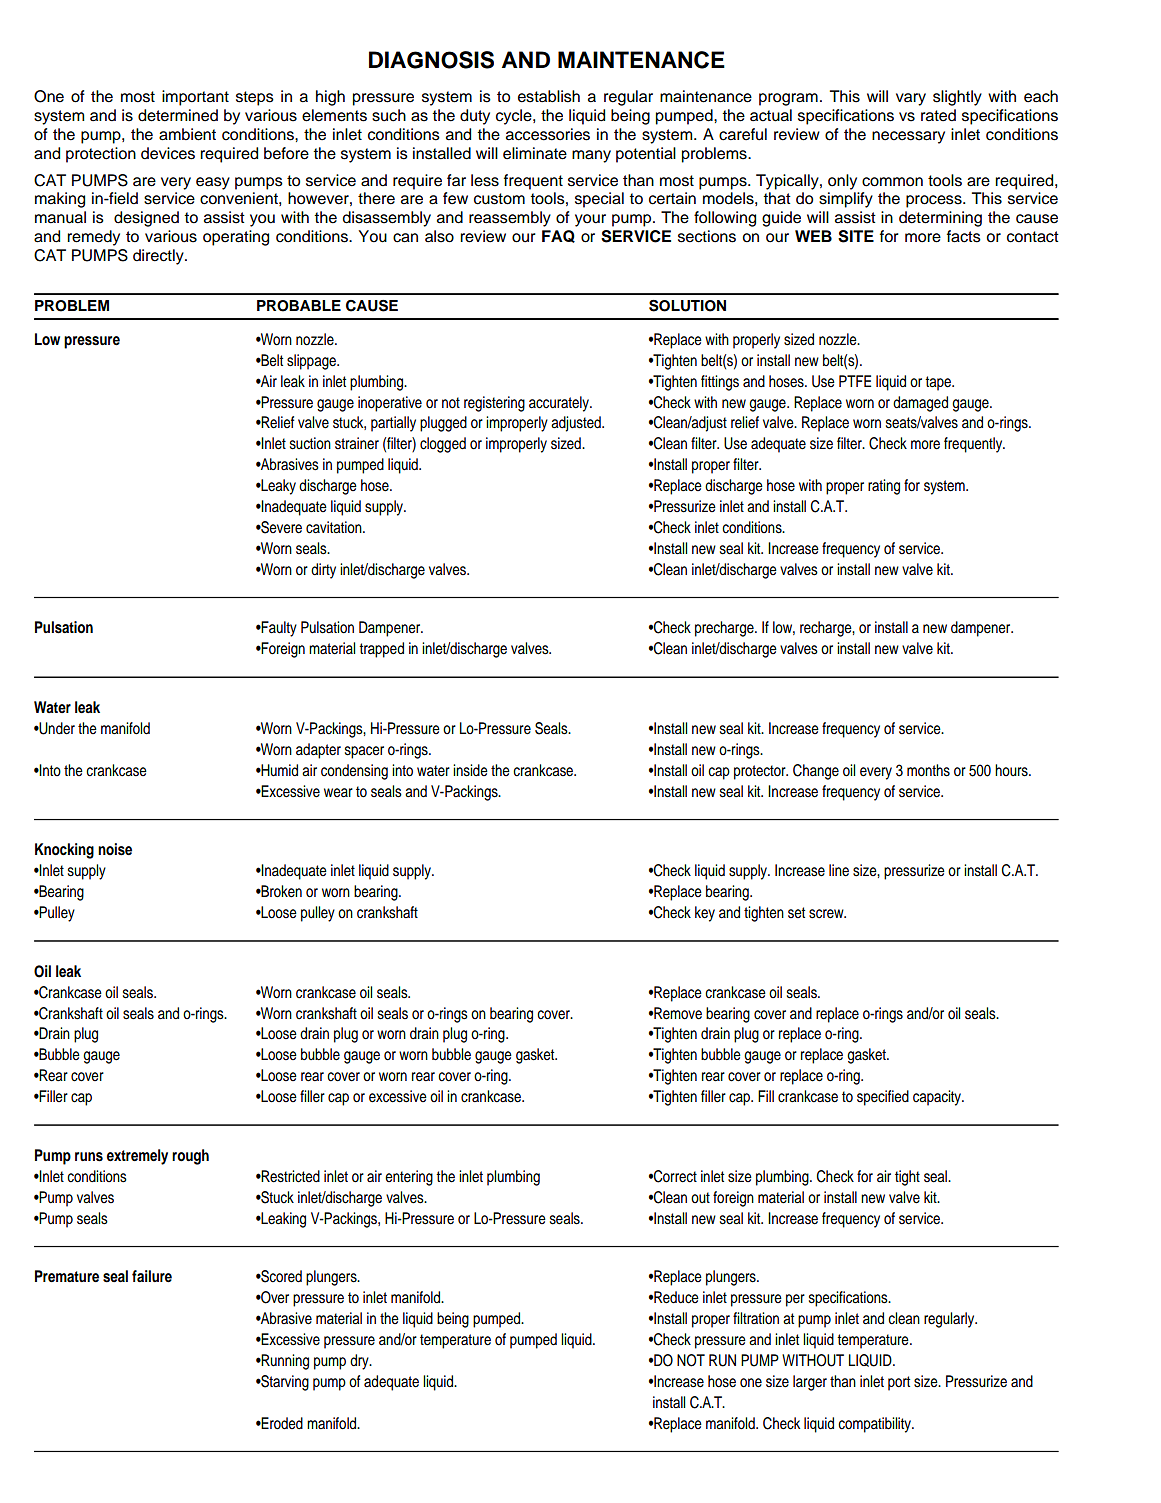 The width and height of the screenshot is (1161, 1503). Describe the element at coordinates (360, 1362) in the screenshot. I see `dry` at that location.
